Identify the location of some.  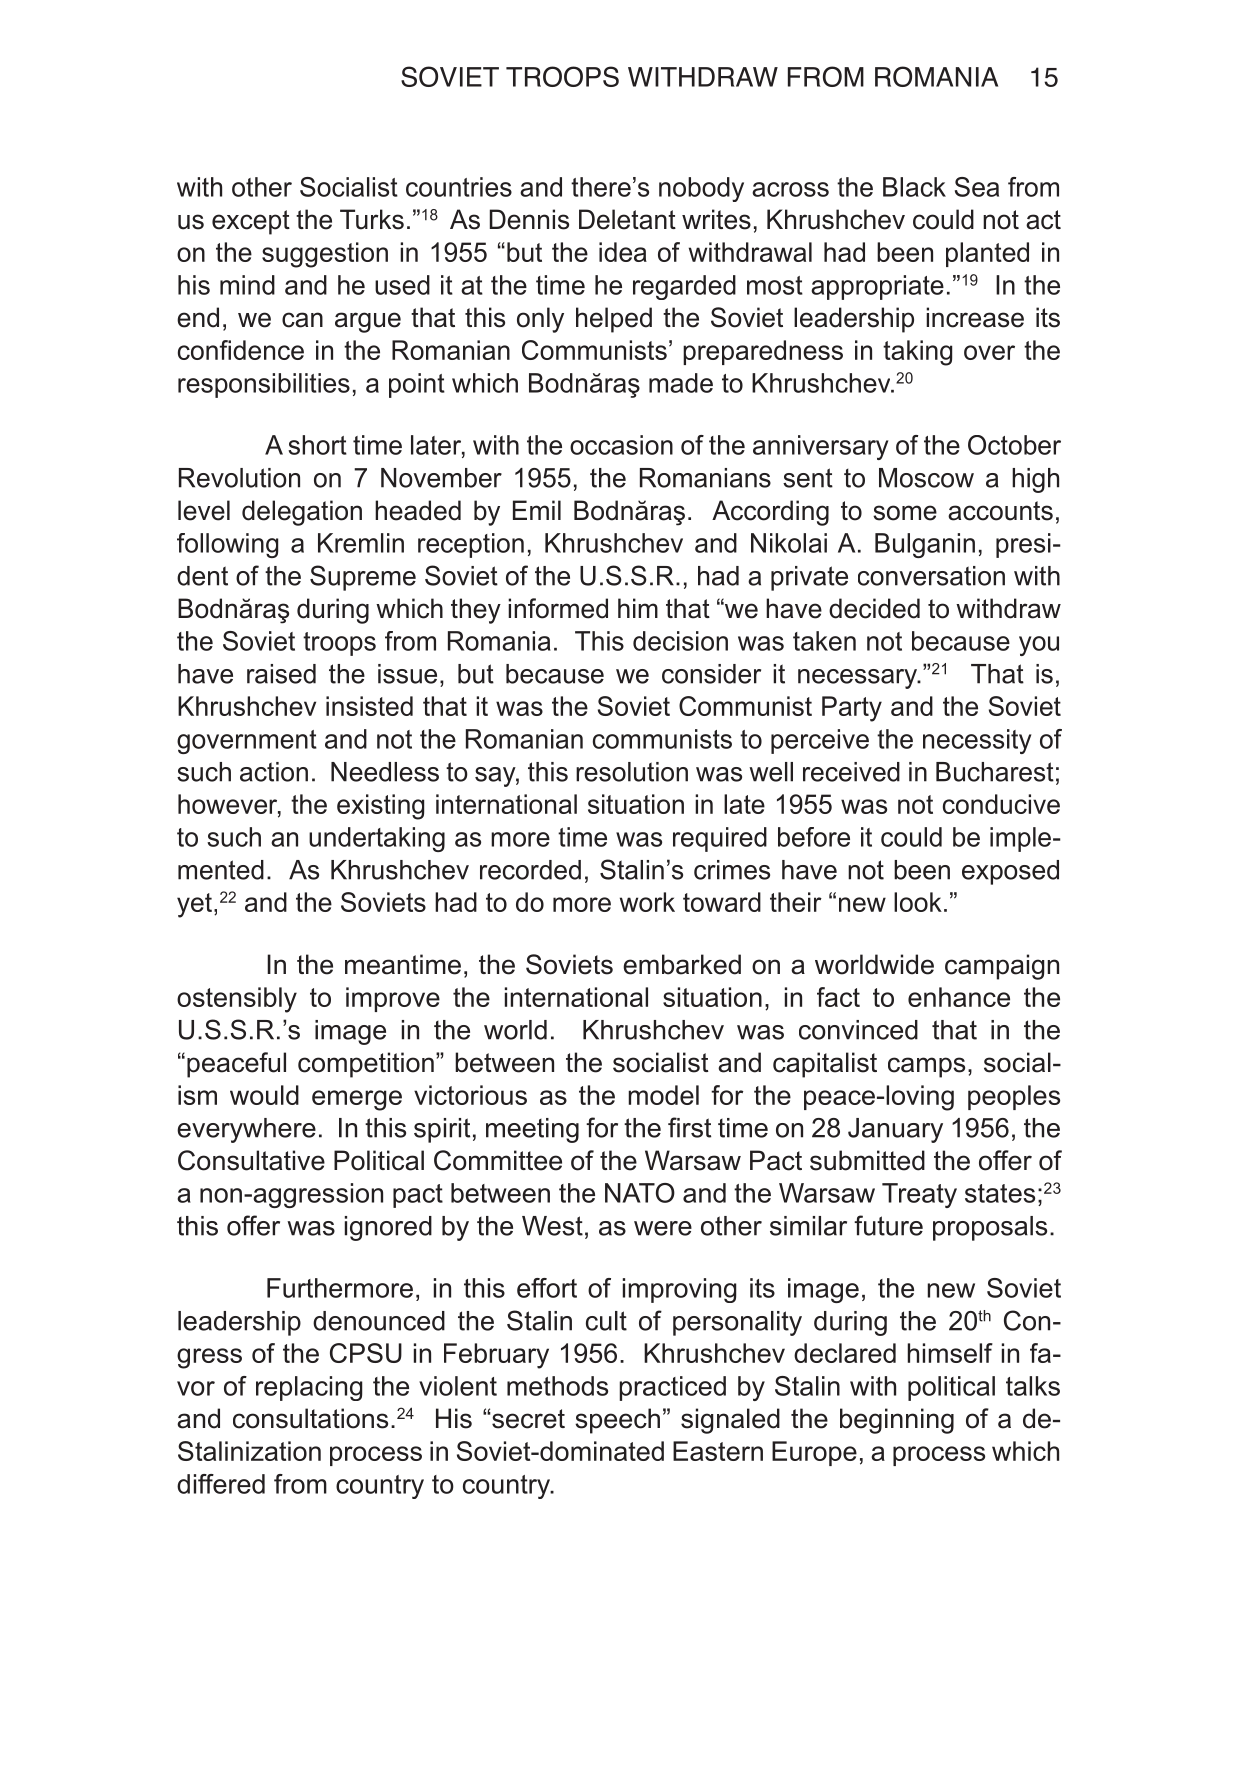
(905, 513).
